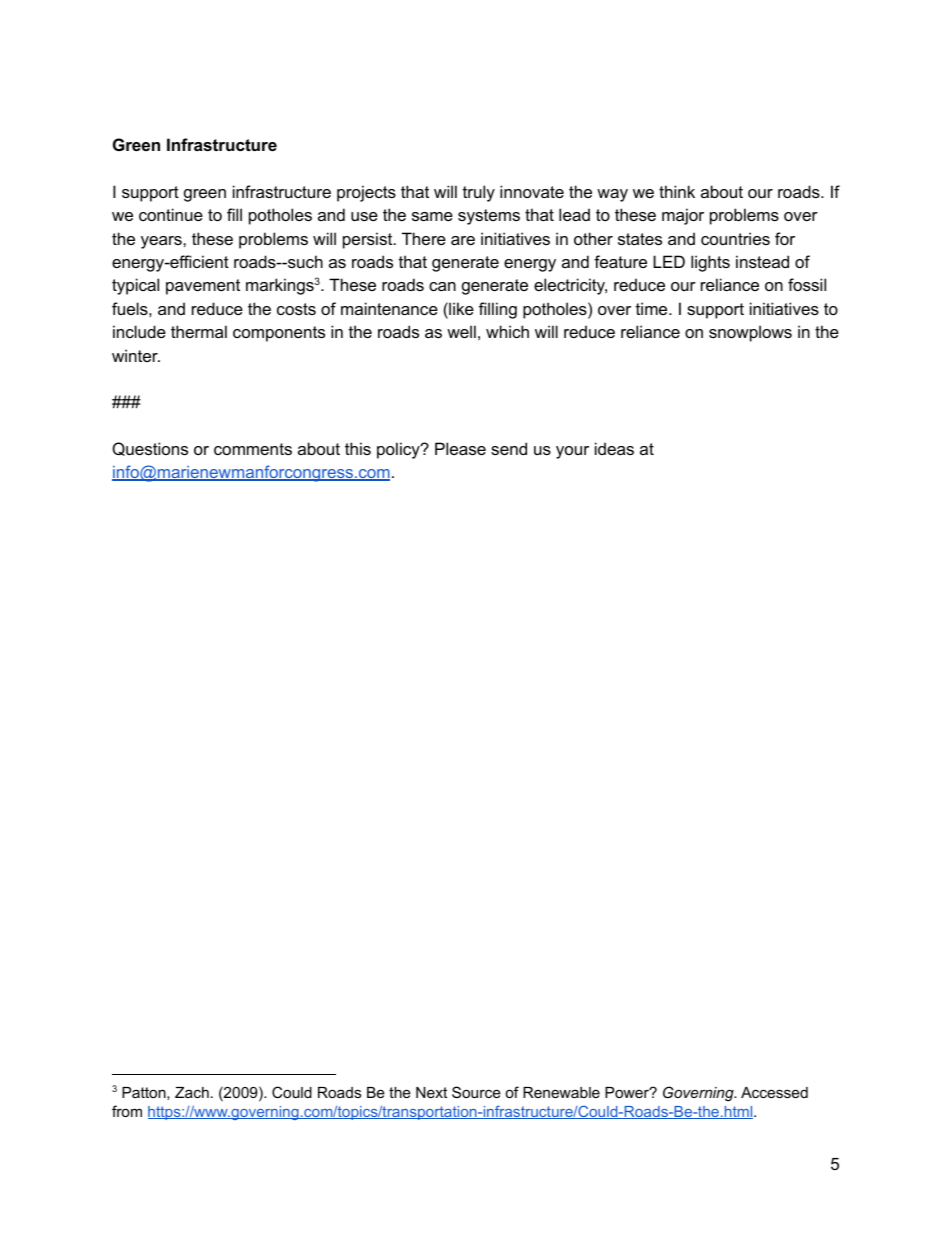  What do you see at coordinates (774, 1092) in the document?
I see `Accessed` at bounding box center [774, 1092].
